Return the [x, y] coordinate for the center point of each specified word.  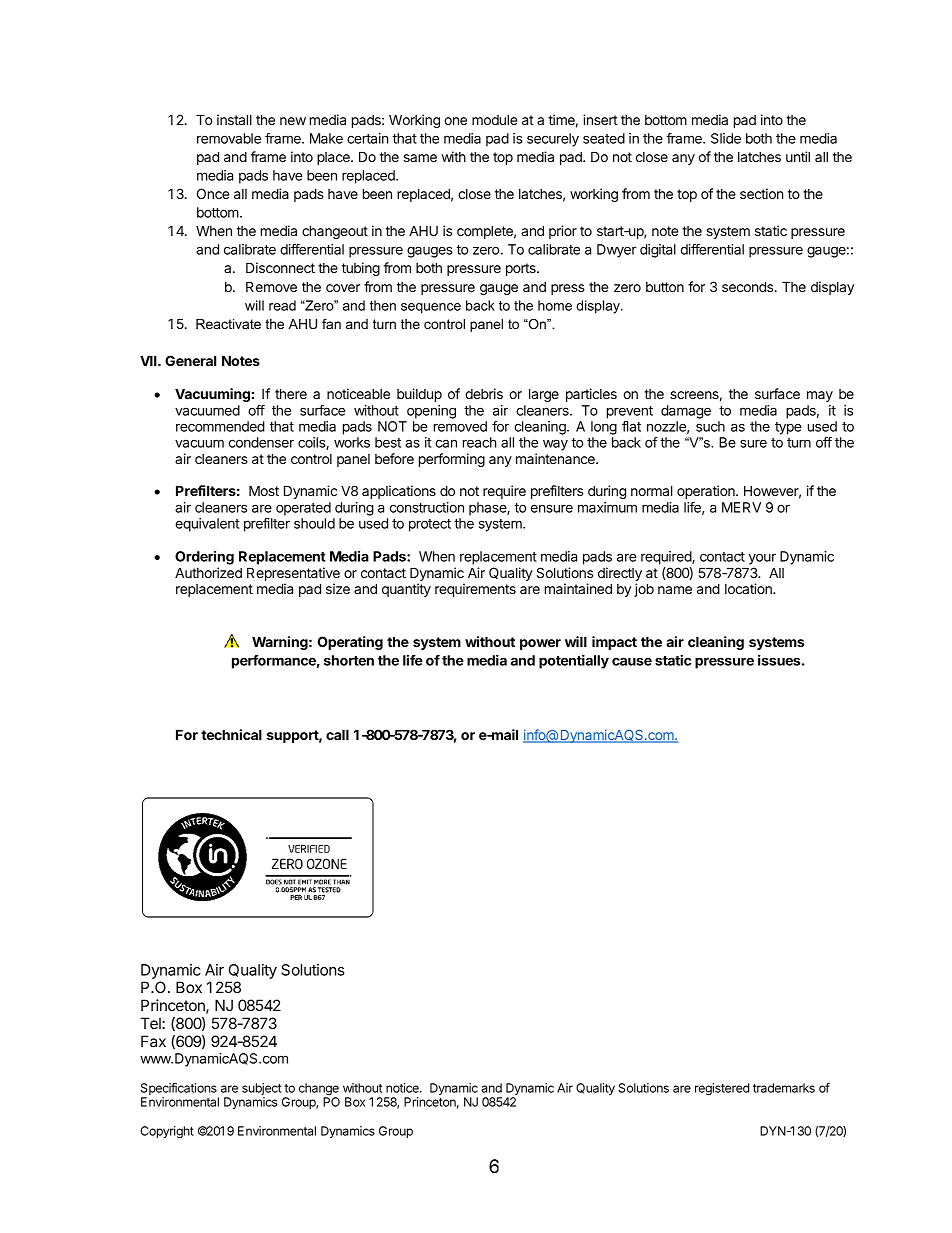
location [749, 588]
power [540, 644]
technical [231, 734]
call [337, 734]
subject [262, 1090]
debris [484, 393]
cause [632, 661]
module [494, 120]
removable [229, 138]
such [710, 426]
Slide [726, 138]
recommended [220, 426]
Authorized [208, 572]
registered [722, 1089]
